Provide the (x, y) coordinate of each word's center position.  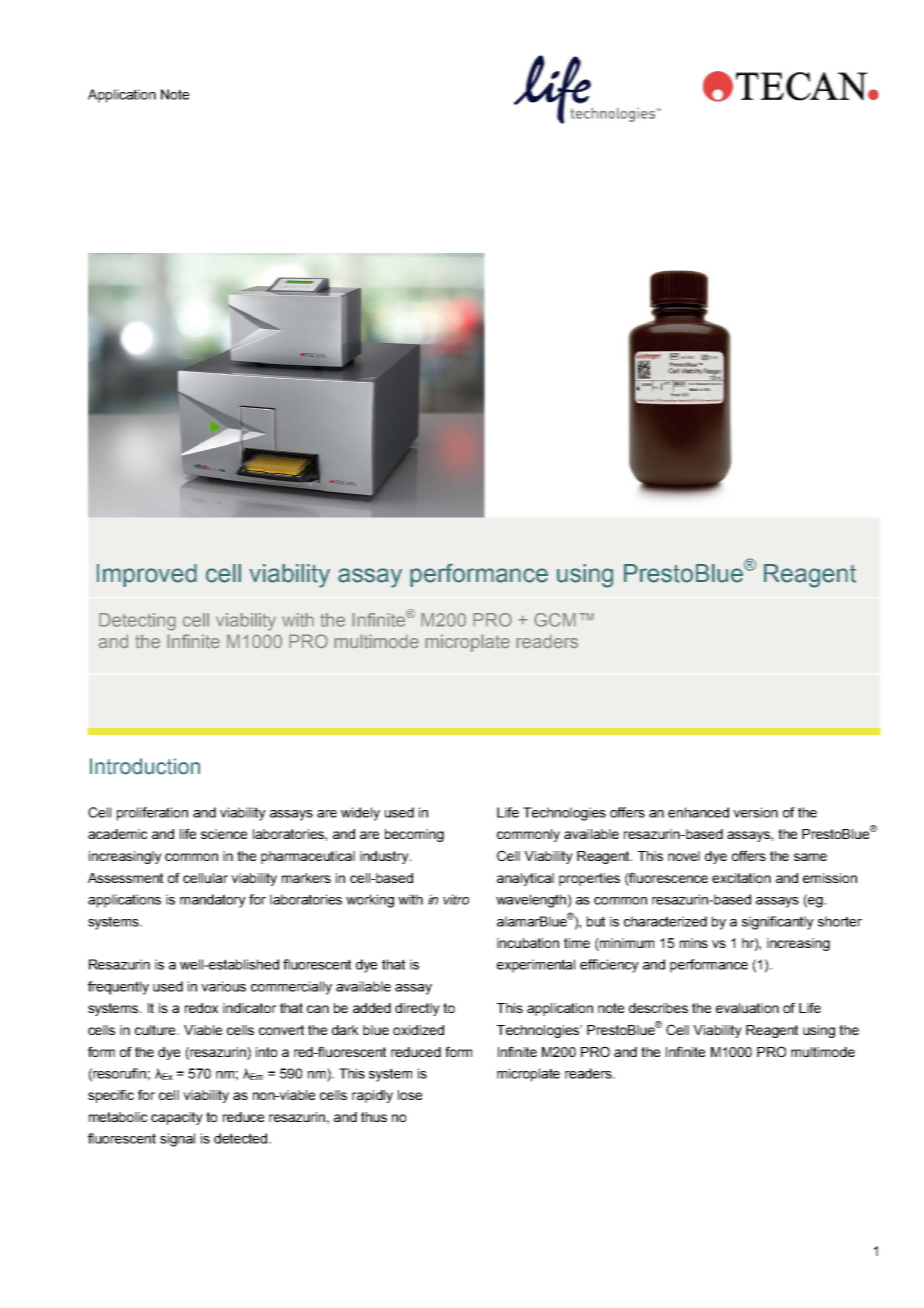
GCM (555, 620)
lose (410, 1095)
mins (694, 943)
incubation (528, 943)
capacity (177, 1118)
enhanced (698, 812)
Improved (147, 575)
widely (360, 814)
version (755, 812)
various (223, 986)
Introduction (145, 766)
